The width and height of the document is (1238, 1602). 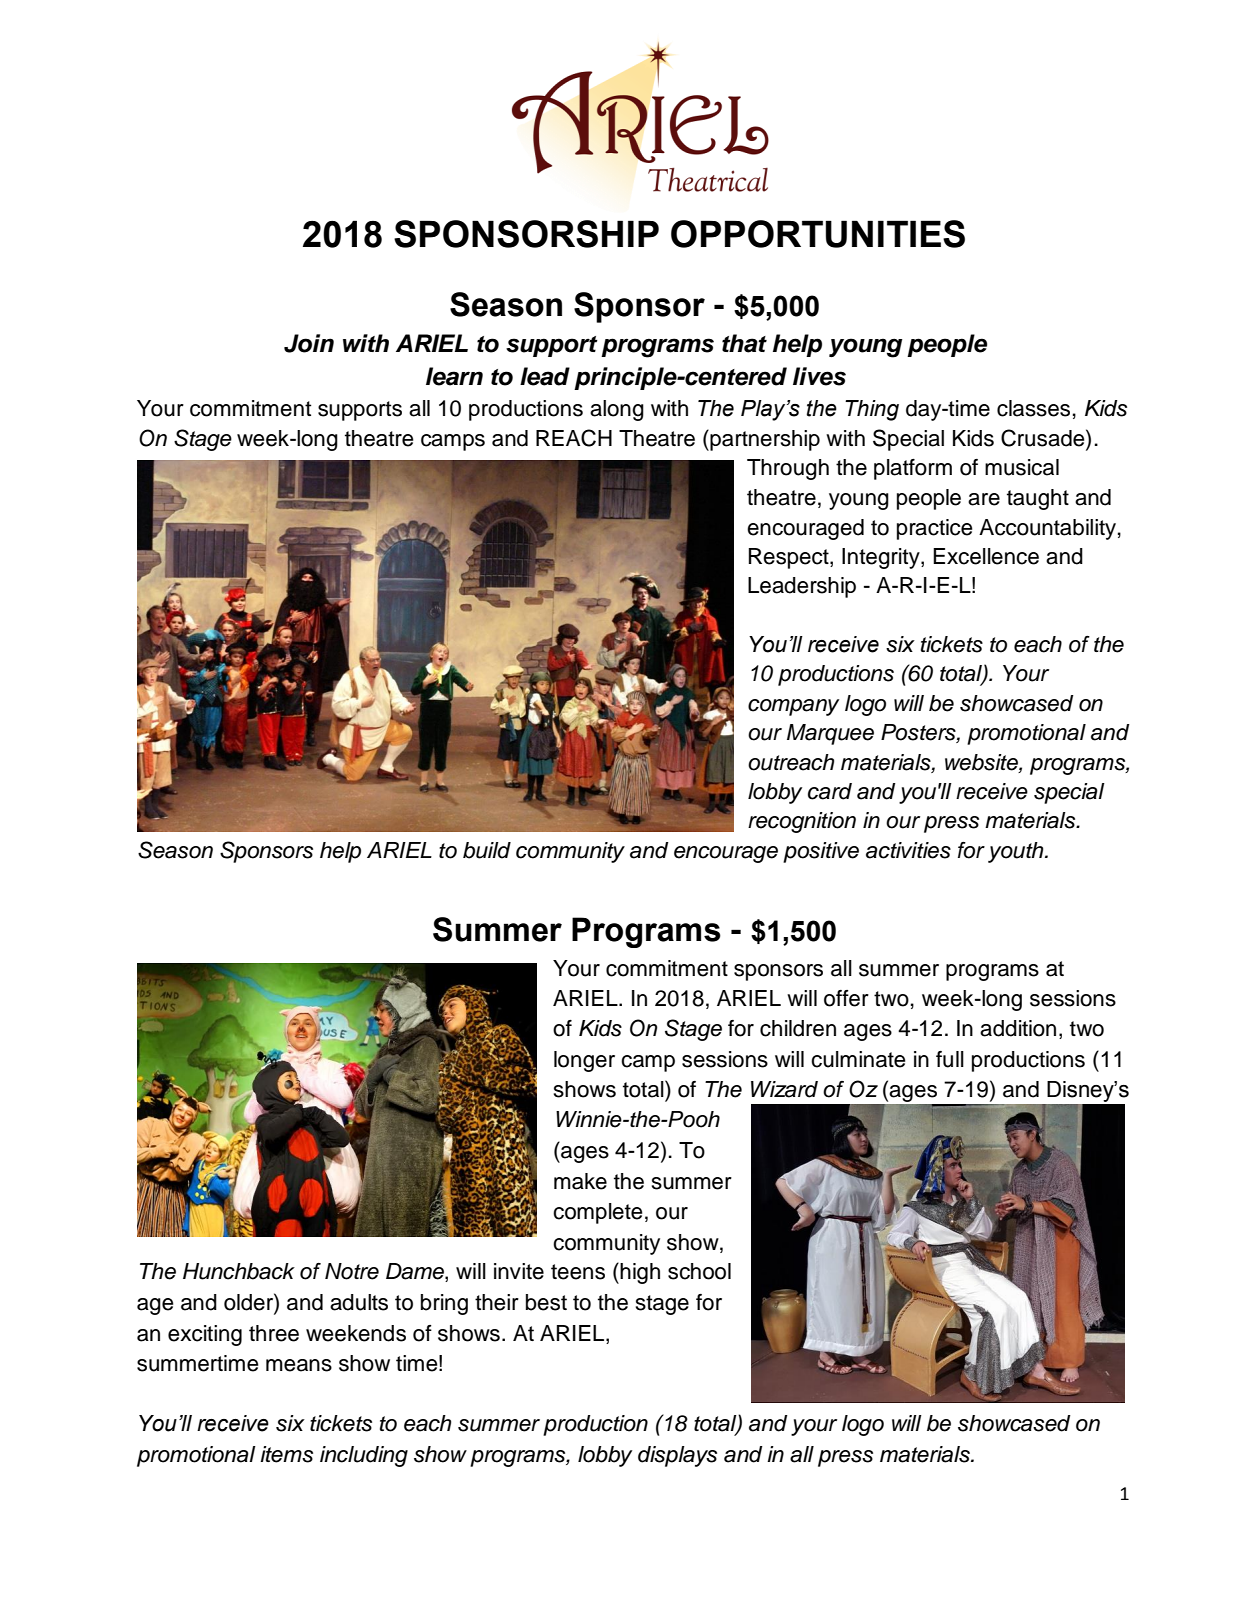 I want to click on that, so click(x=744, y=343).
